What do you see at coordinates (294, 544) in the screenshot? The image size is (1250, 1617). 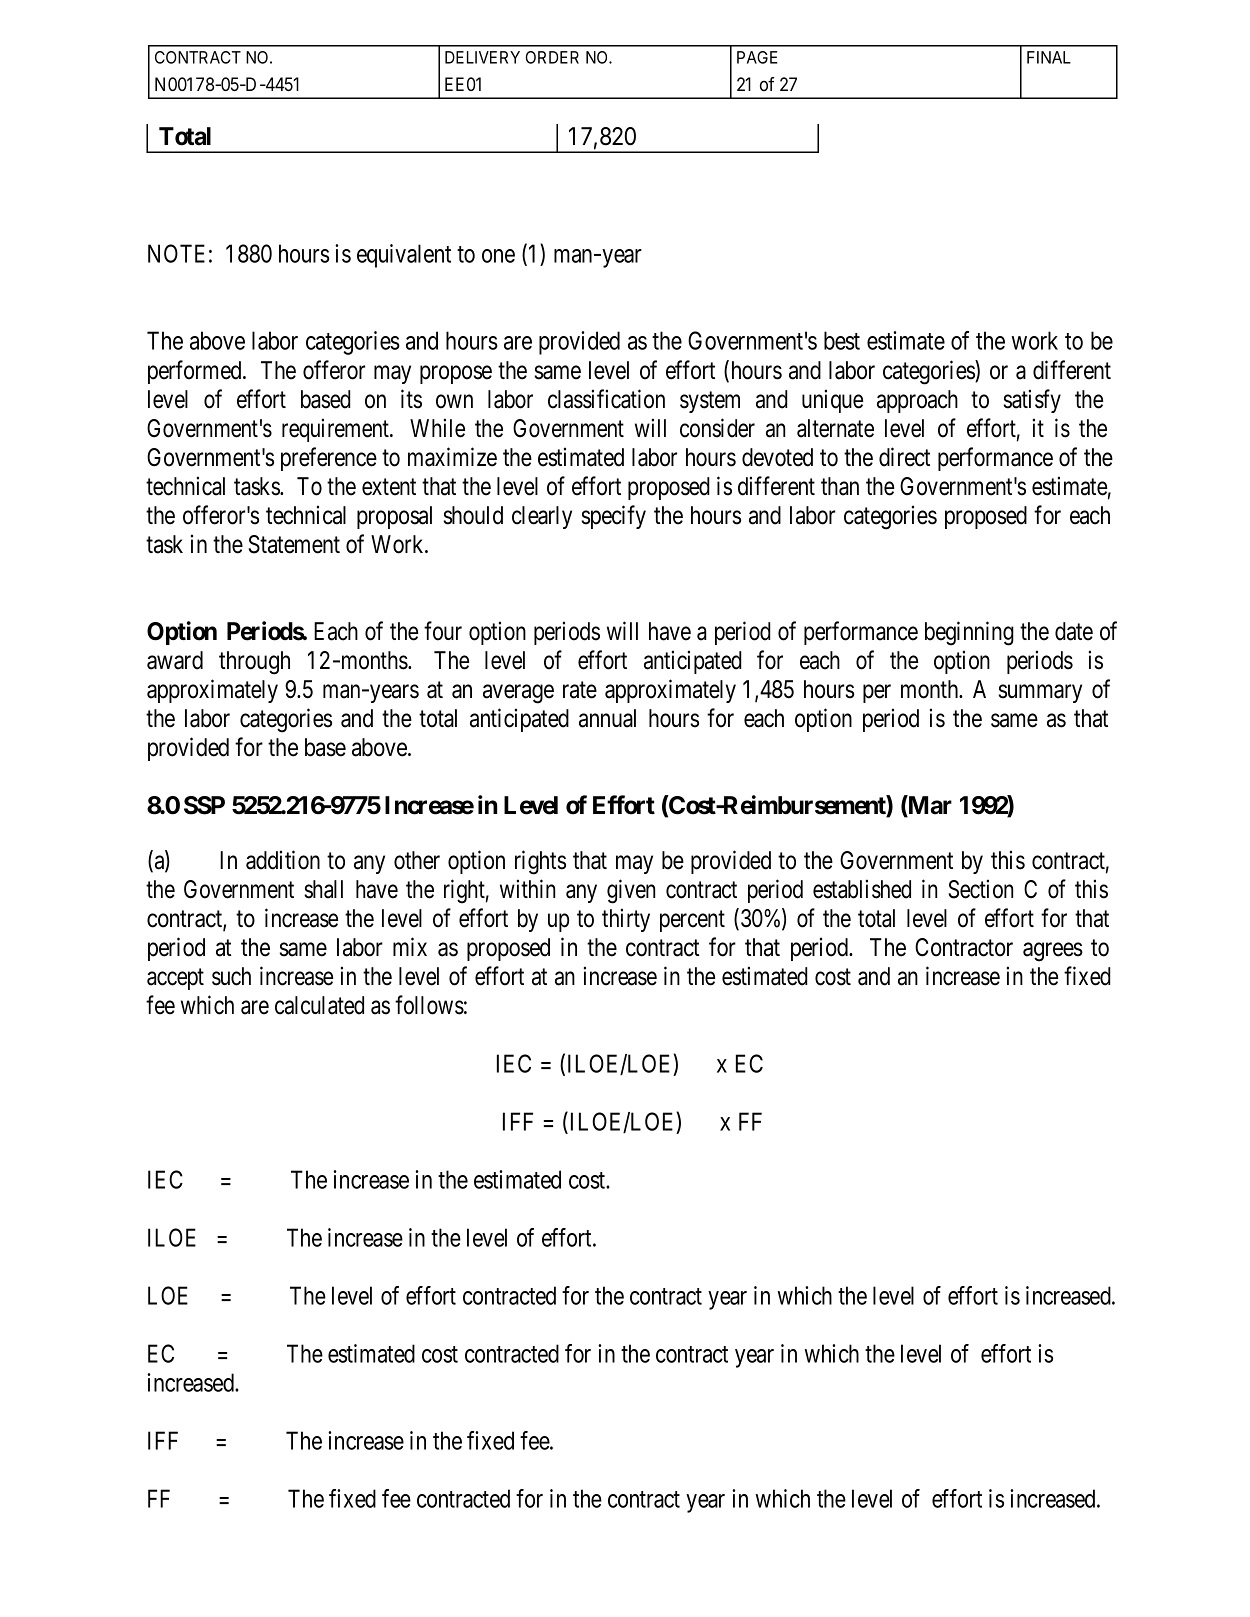 I see `Statement` at bounding box center [294, 544].
